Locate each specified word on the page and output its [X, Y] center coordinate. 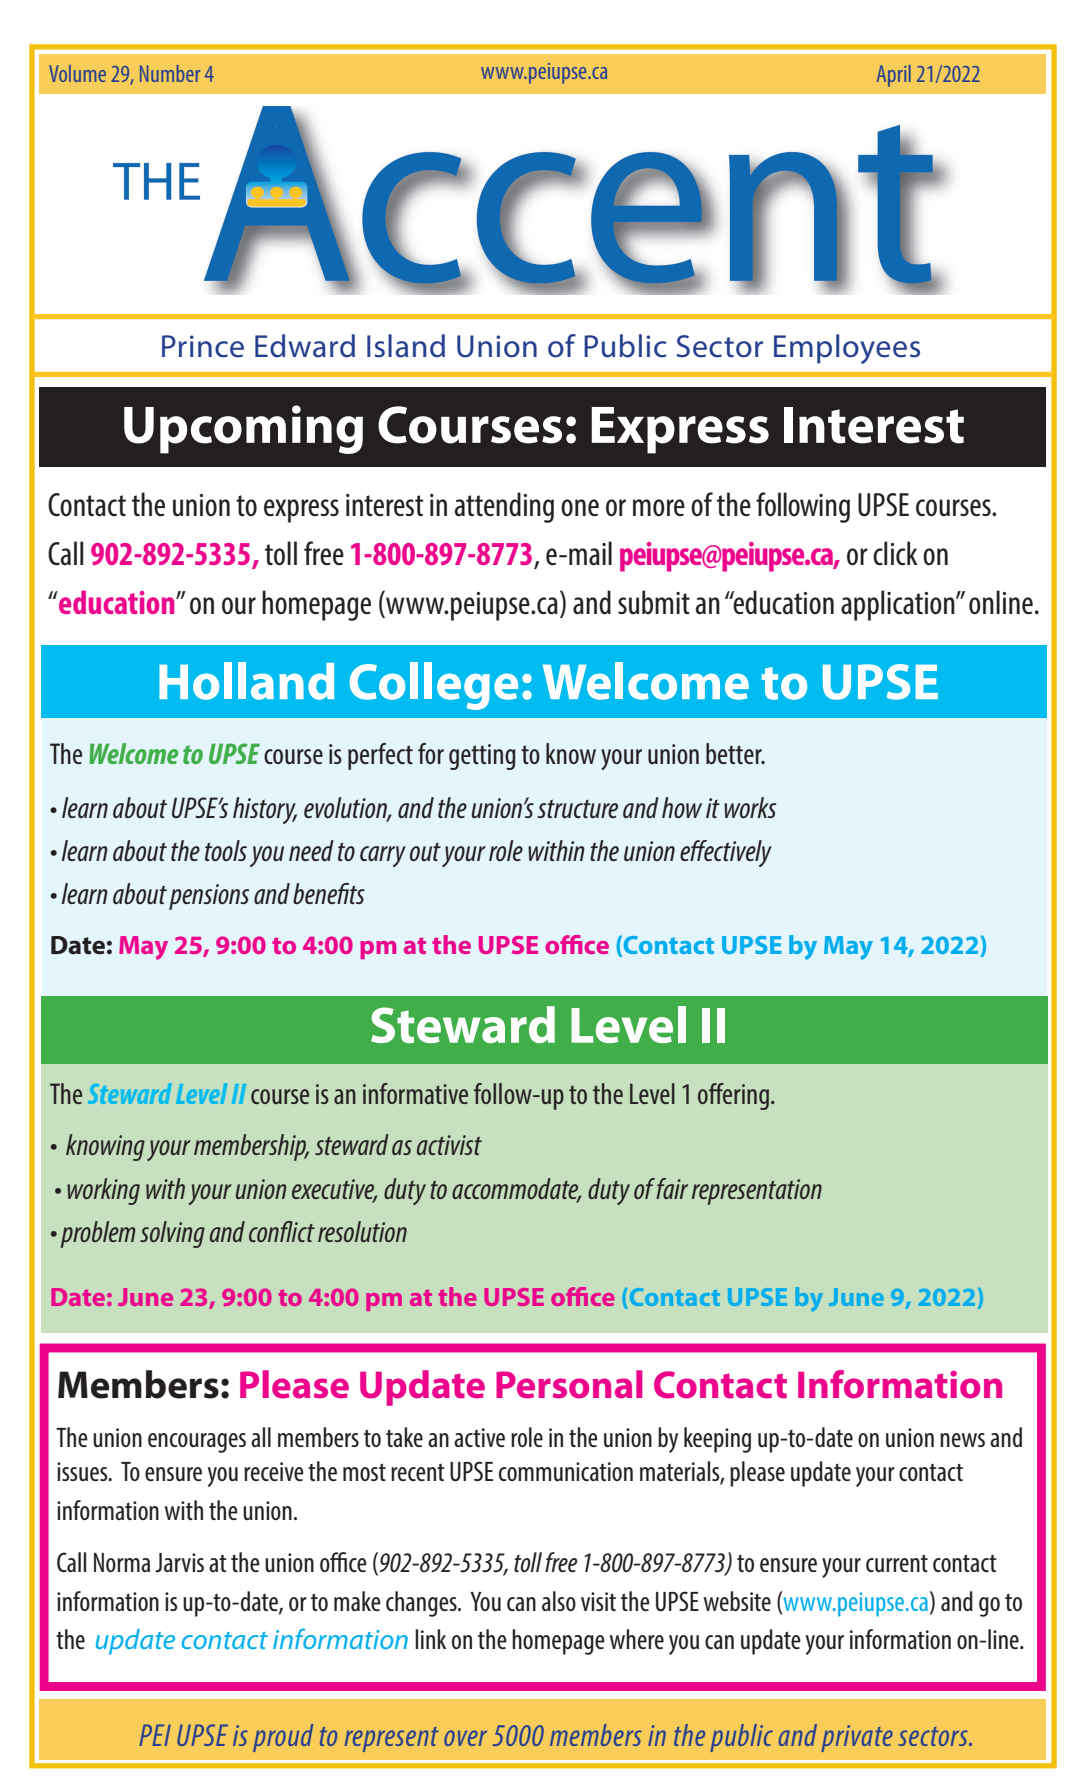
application [899, 605]
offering [735, 1096]
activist [449, 1145]
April [894, 76]
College [433, 686]
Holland [246, 681]
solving [172, 1234]
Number [170, 73]
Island [406, 346]
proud [283, 1738]
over [465, 1738]
